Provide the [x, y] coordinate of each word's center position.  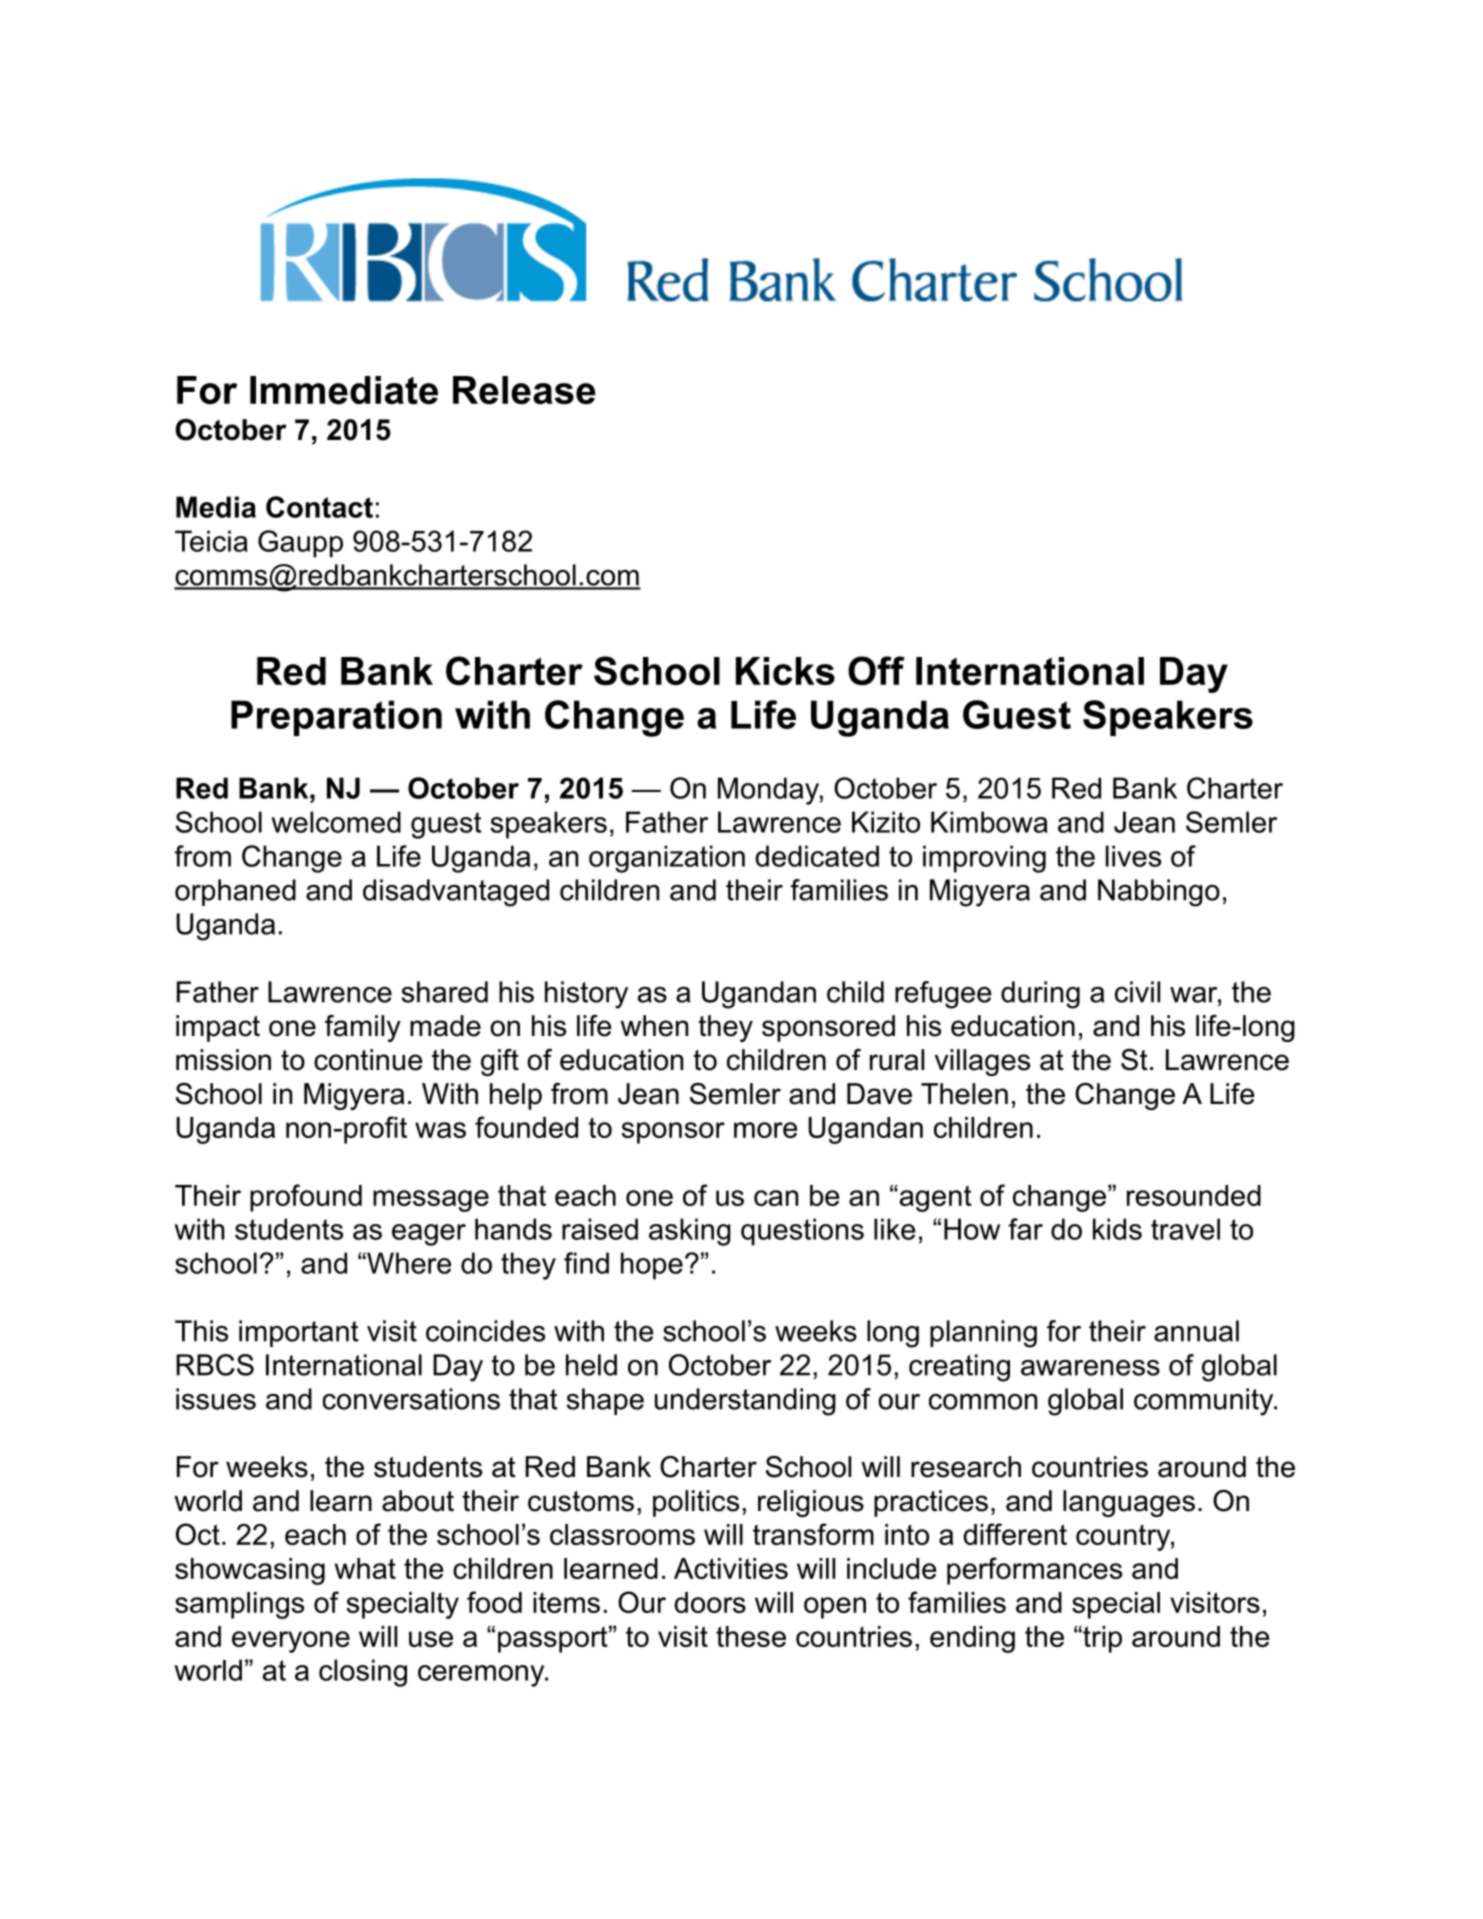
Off [876, 671]
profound [306, 1198]
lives [1133, 856]
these [751, 1636]
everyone [291, 1642]
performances [1034, 1571]
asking [690, 1232]
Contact [319, 507]
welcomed [336, 822]
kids [1117, 1229]
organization [667, 859]
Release [524, 390]
